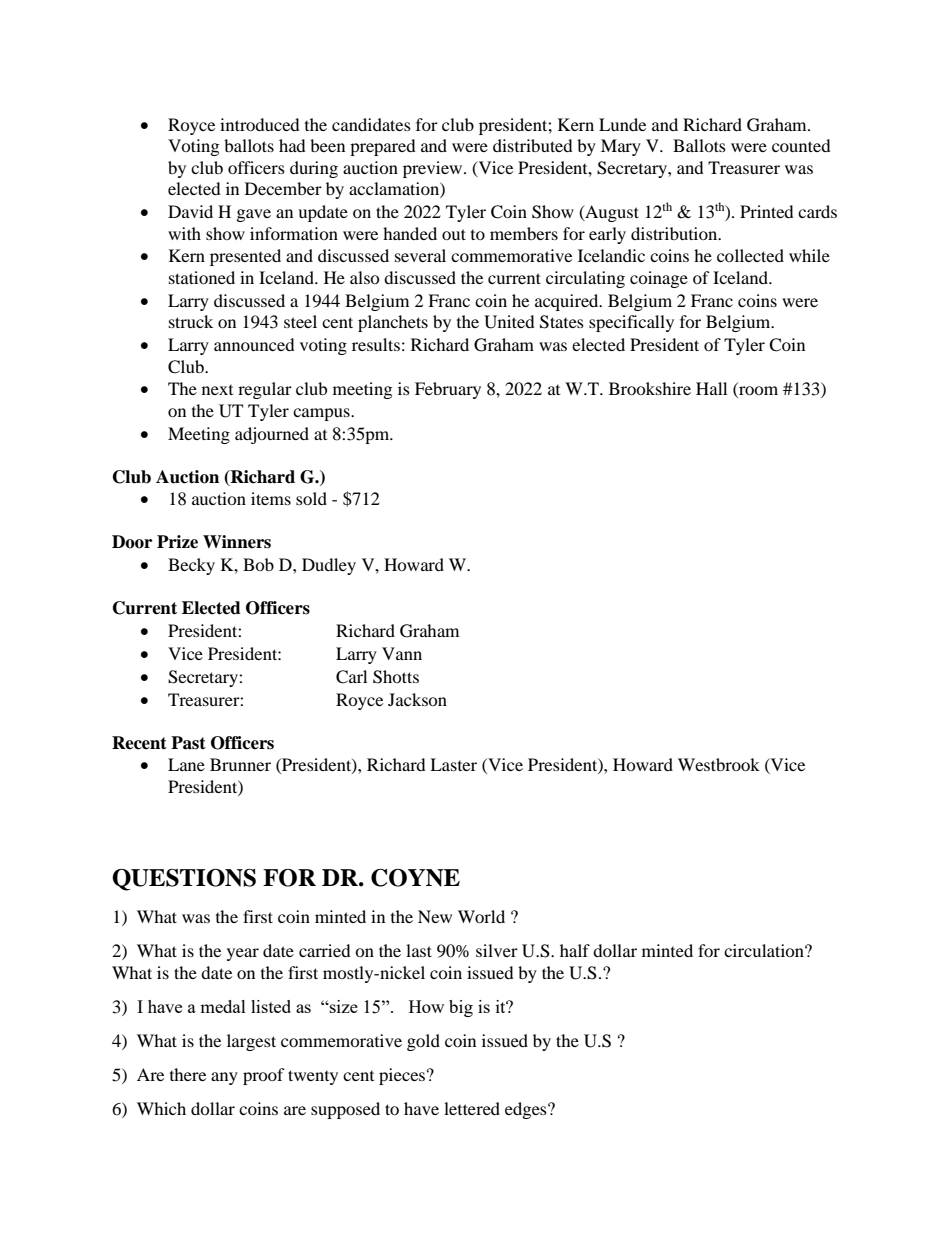  I want to click on preview, so click(434, 169).
